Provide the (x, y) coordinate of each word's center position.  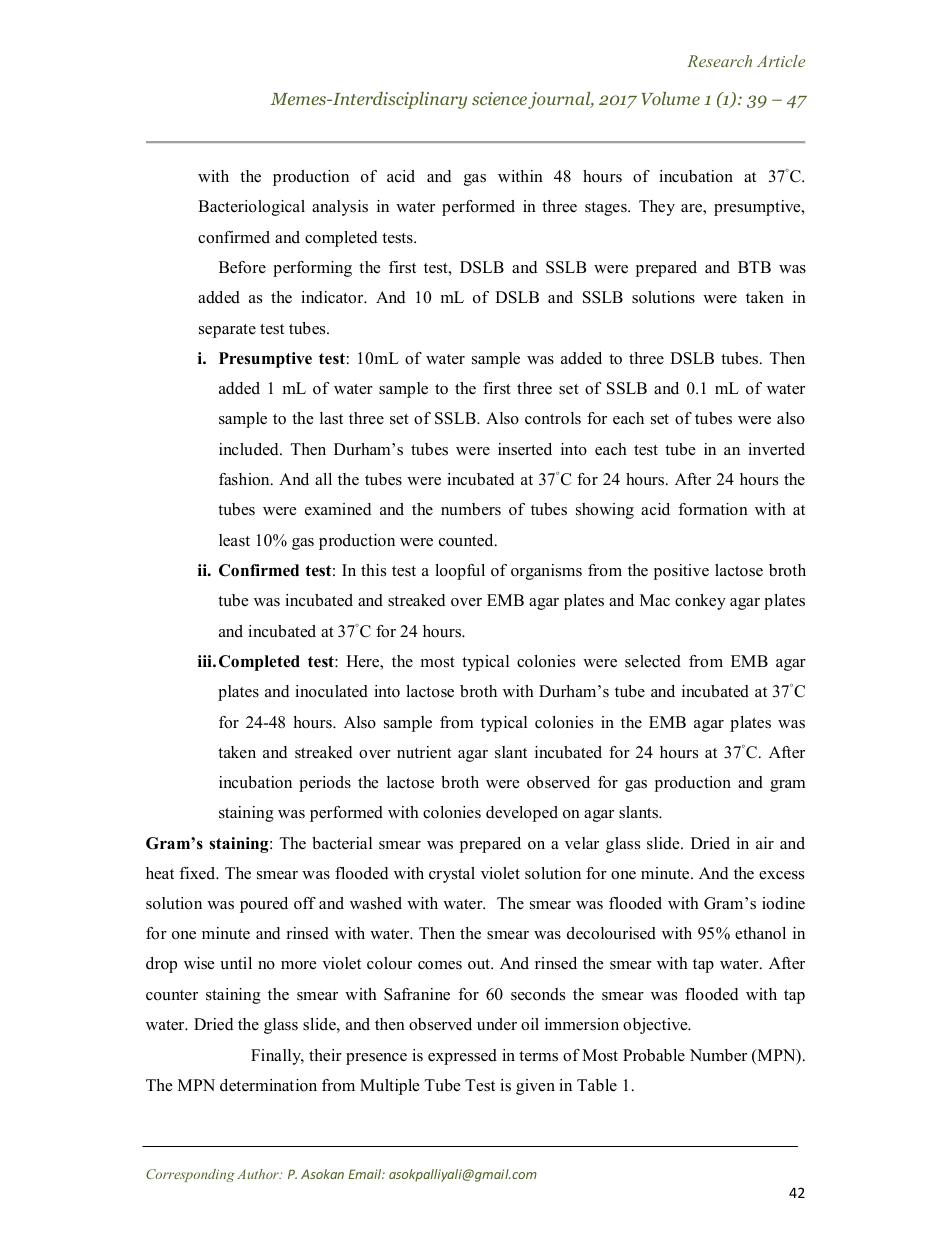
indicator (333, 297)
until (236, 963)
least (234, 540)
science (499, 98)
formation (713, 509)
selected (653, 661)
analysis (340, 208)
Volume (670, 98)
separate (227, 331)
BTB (754, 267)
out (480, 964)
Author (259, 1174)
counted (467, 540)
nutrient (424, 752)
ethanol (760, 933)
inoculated (331, 691)
